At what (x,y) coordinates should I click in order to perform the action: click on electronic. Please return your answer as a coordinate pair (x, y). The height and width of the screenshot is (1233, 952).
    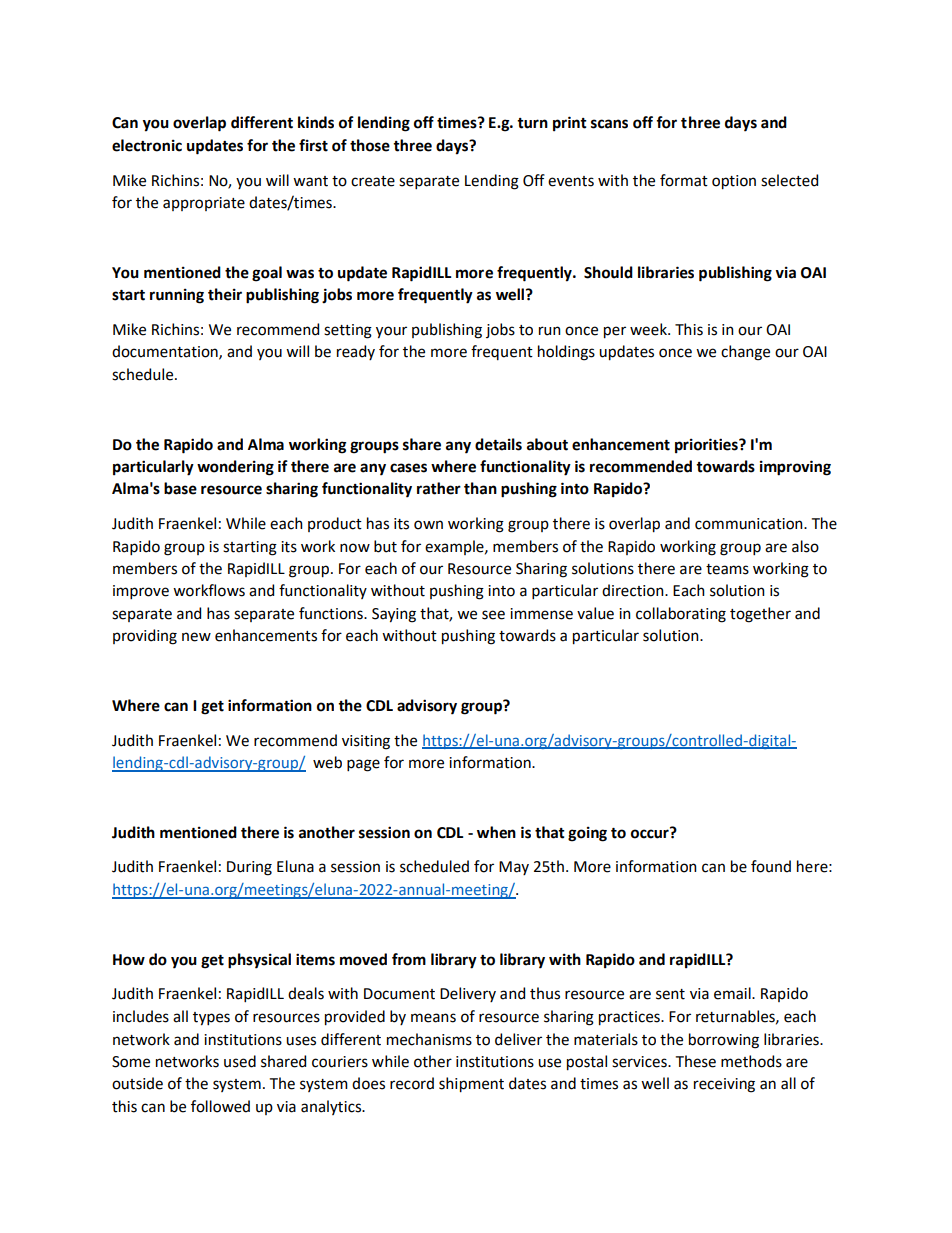
    Looking at the image, I should click on (147, 145).
